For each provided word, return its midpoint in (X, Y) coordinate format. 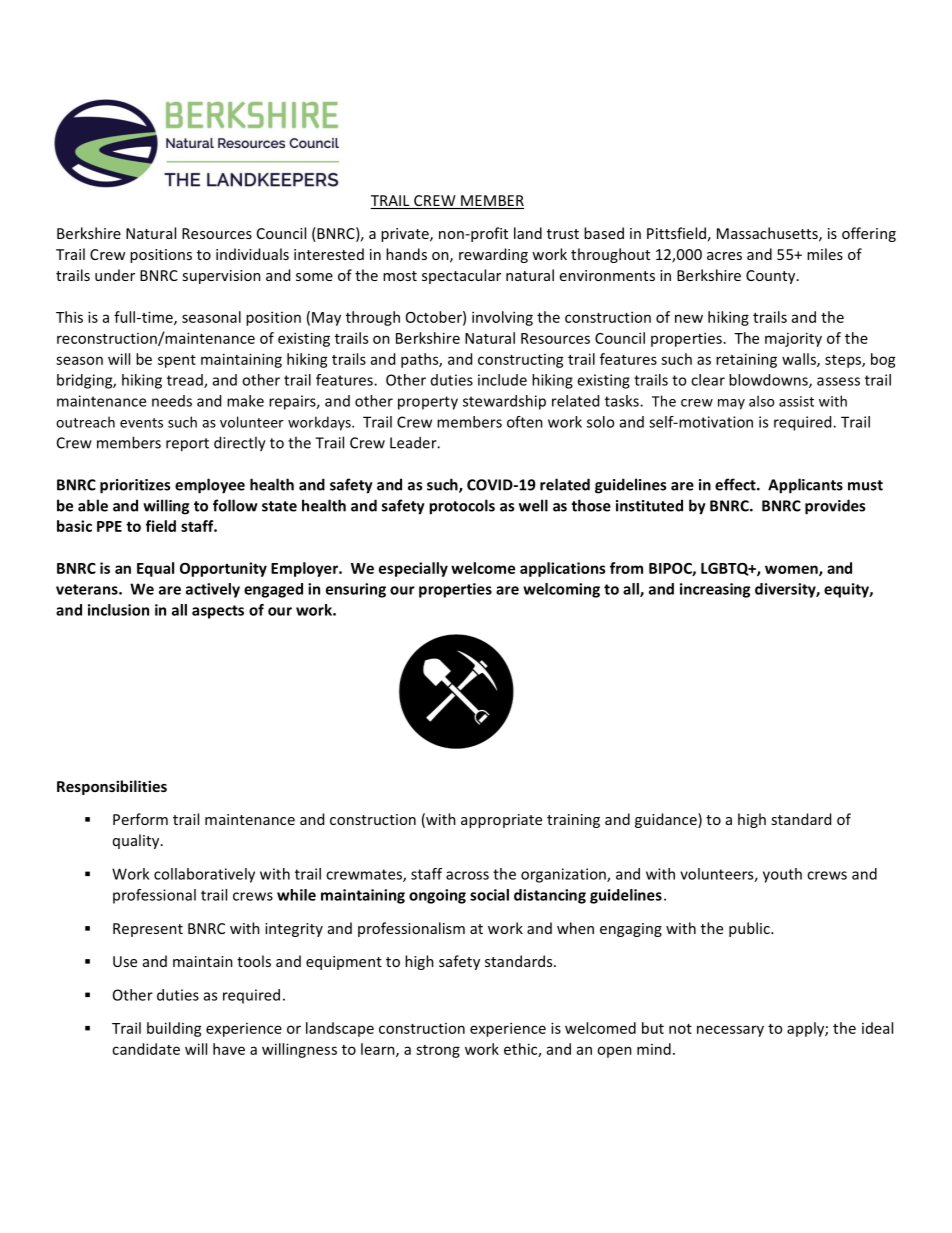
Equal (155, 569)
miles (825, 254)
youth (782, 875)
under (115, 275)
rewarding (493, 255)
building (174, 1029)
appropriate (501, 821)
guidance (667, 820)
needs (172, 401)
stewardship (504, 402)
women (792, 570)
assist (796, 401)
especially (413, 569)
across (467, 875)
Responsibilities (112, 787)
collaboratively (204, 875)
